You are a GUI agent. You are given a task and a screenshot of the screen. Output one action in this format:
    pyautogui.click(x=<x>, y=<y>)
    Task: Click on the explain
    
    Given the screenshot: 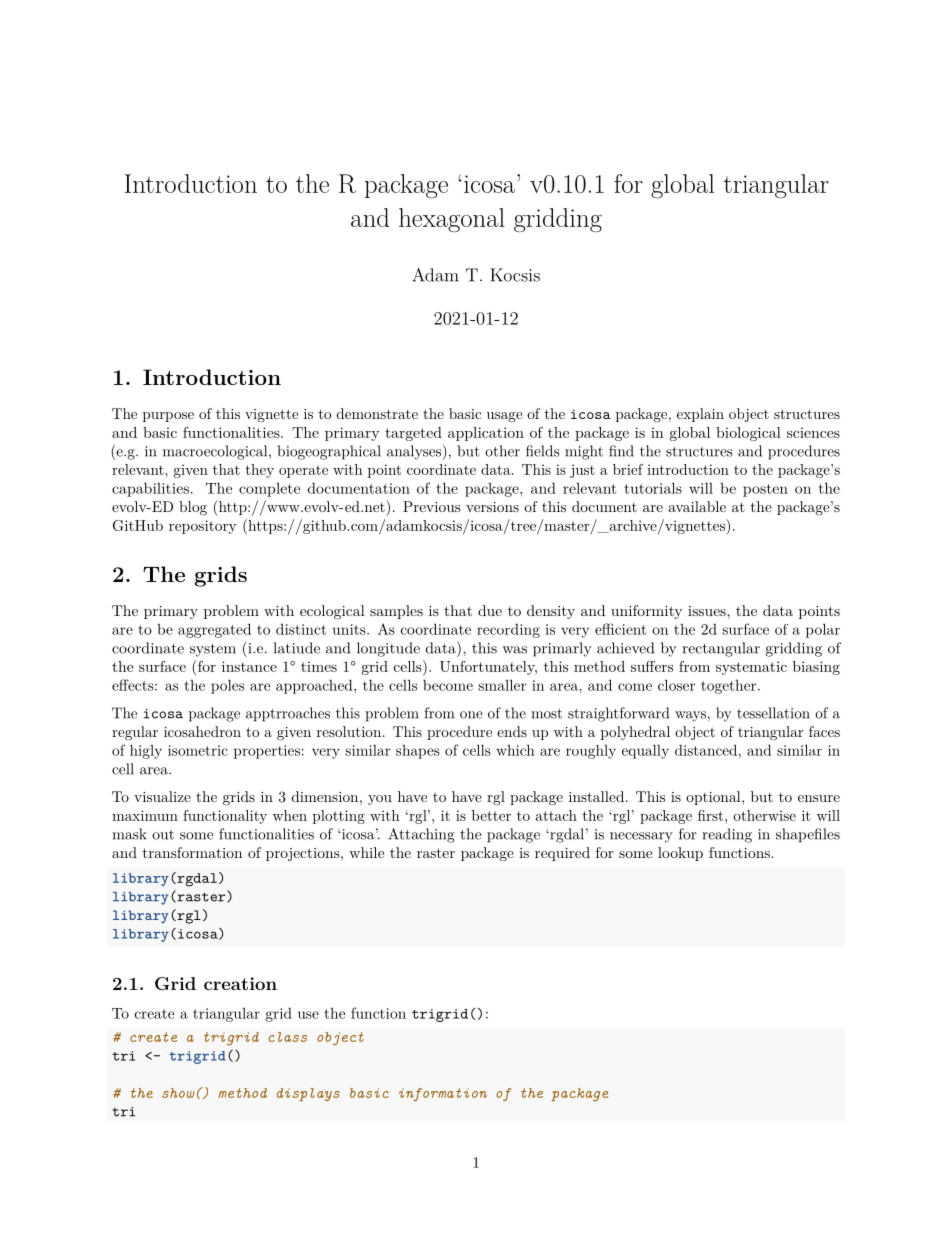 What is the action you would take?
    pyautogui.click(x=700, y=415)
